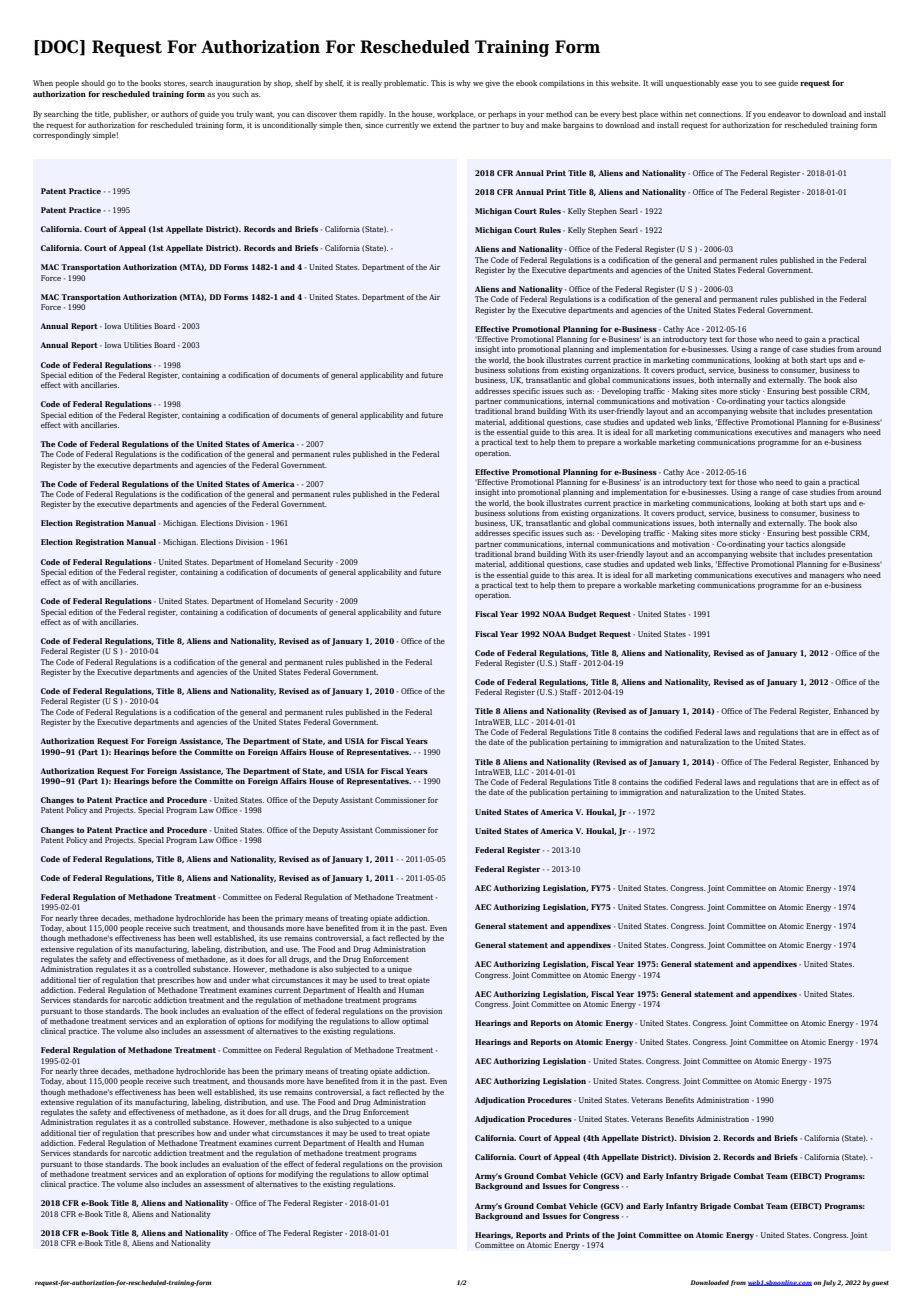 Image resolution: width=924 pixels, height=1308 pixels. Describe the element at coordinates (374, 125) in the screenshot. I see `since` at that location.
